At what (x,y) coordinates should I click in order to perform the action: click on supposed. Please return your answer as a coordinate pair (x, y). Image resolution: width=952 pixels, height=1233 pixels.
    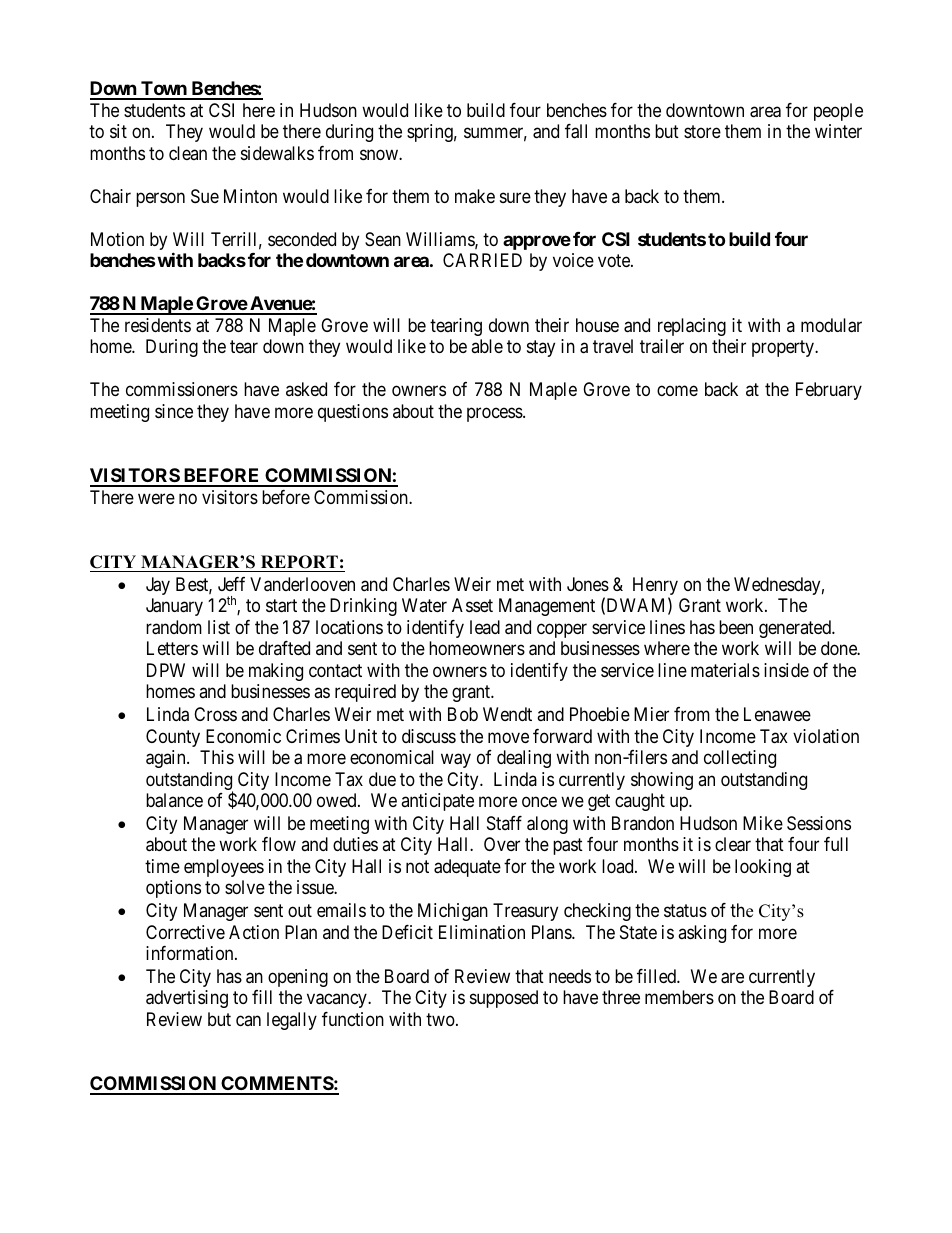
    Looking at the image, I should click on (504, 999).
